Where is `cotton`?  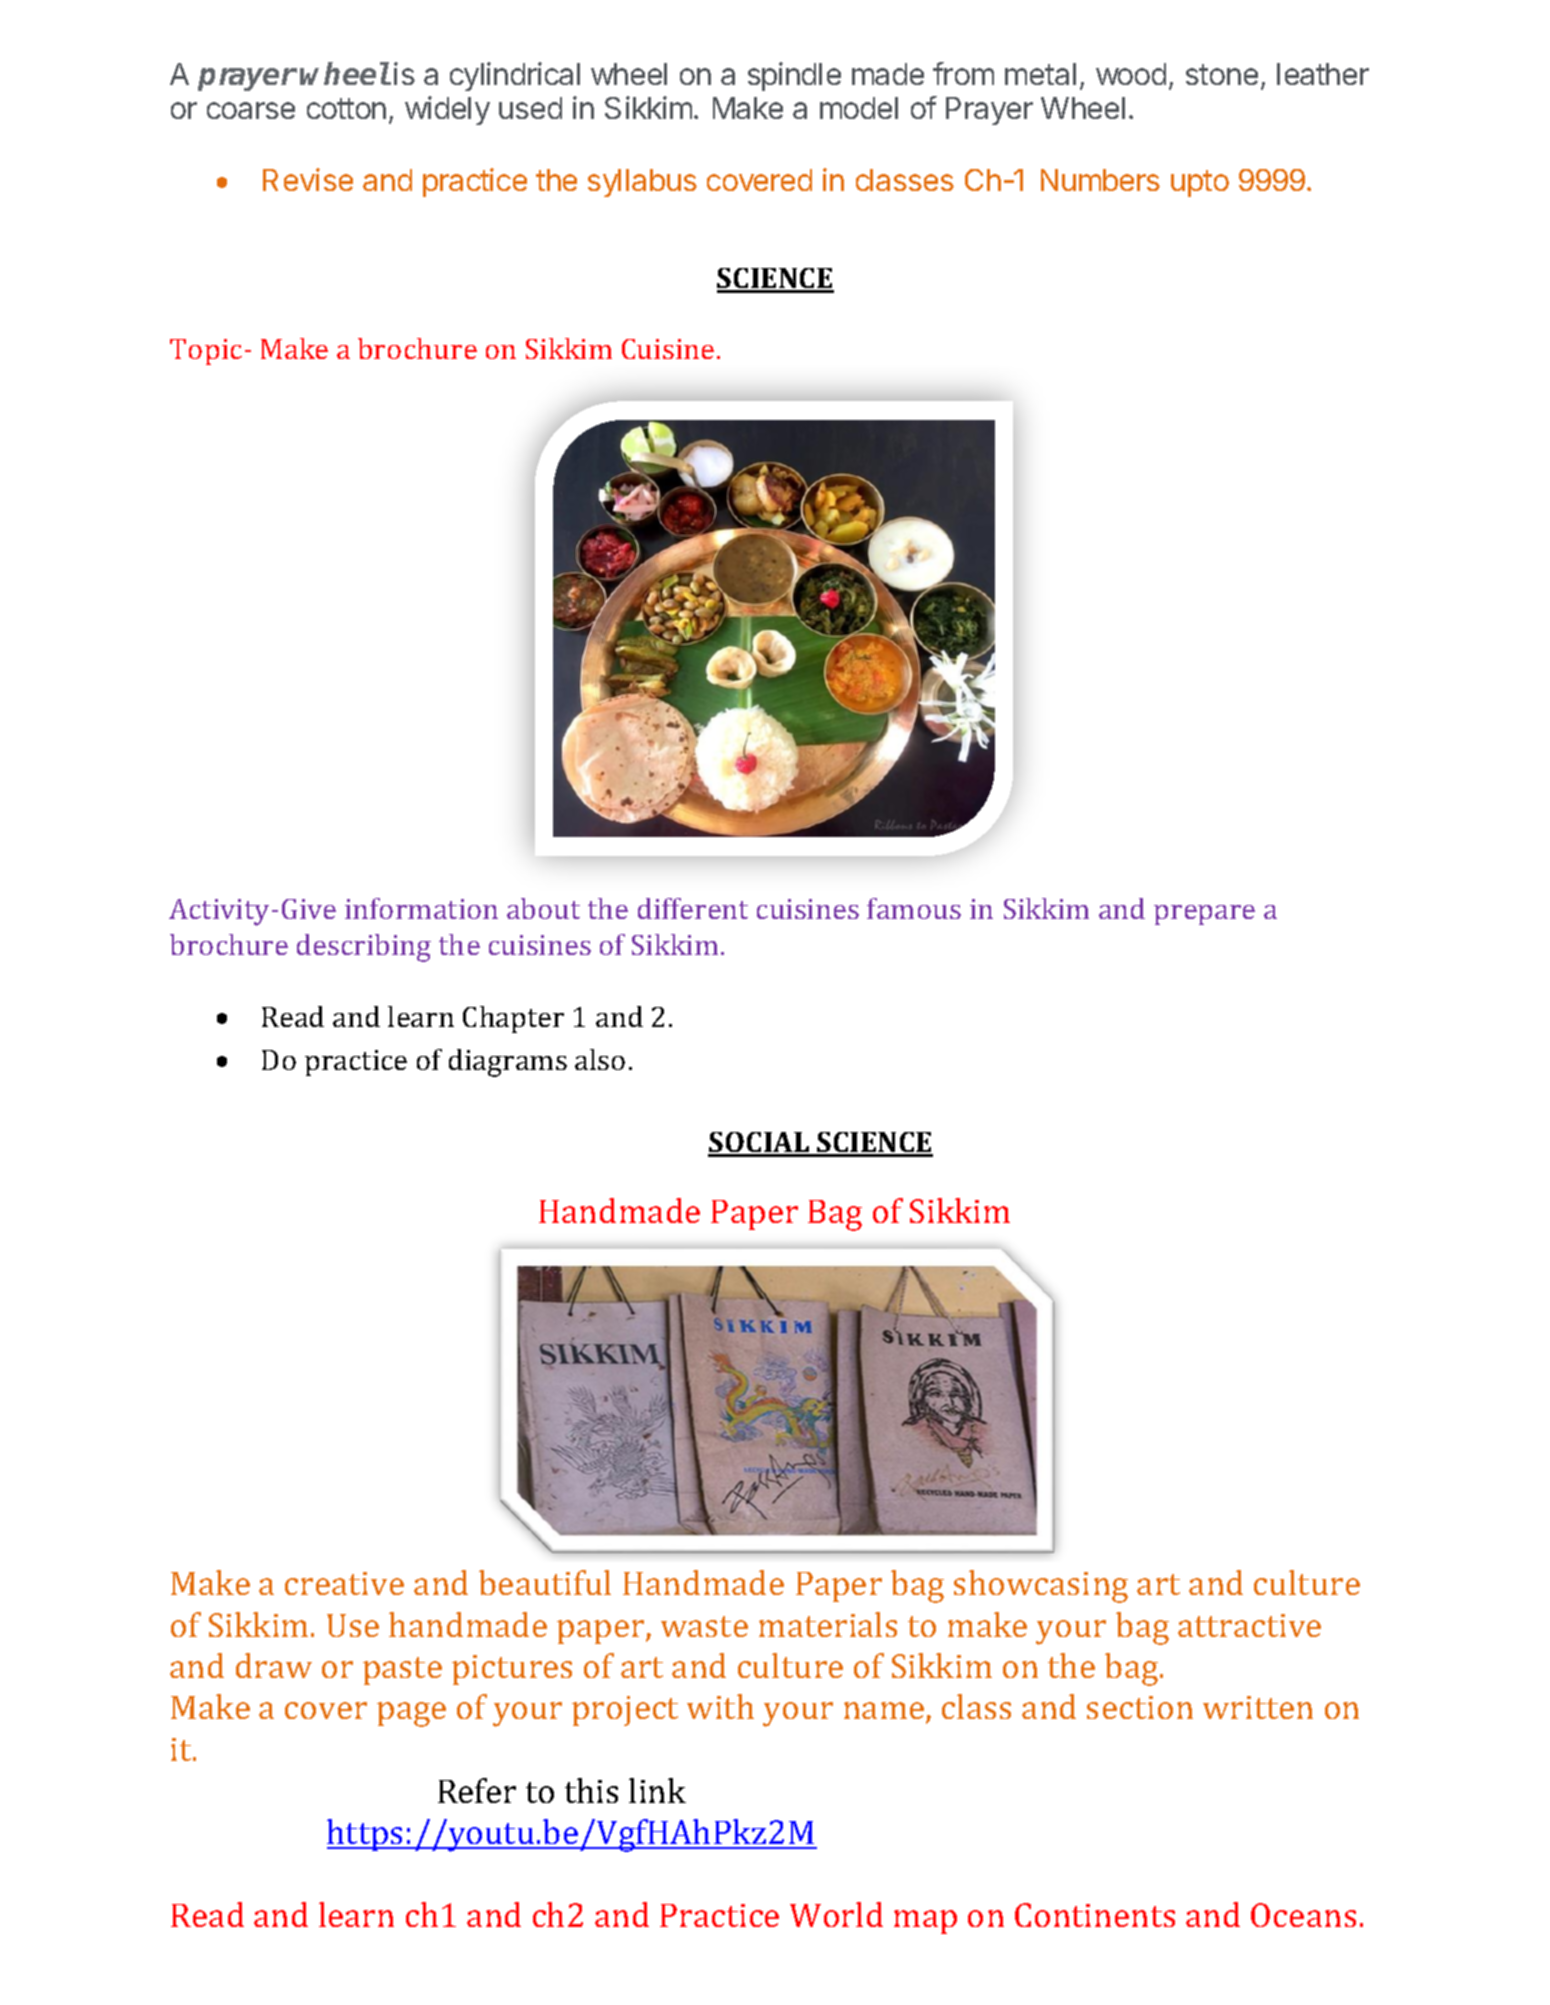
cotton is located at coordinates (346, 108).
